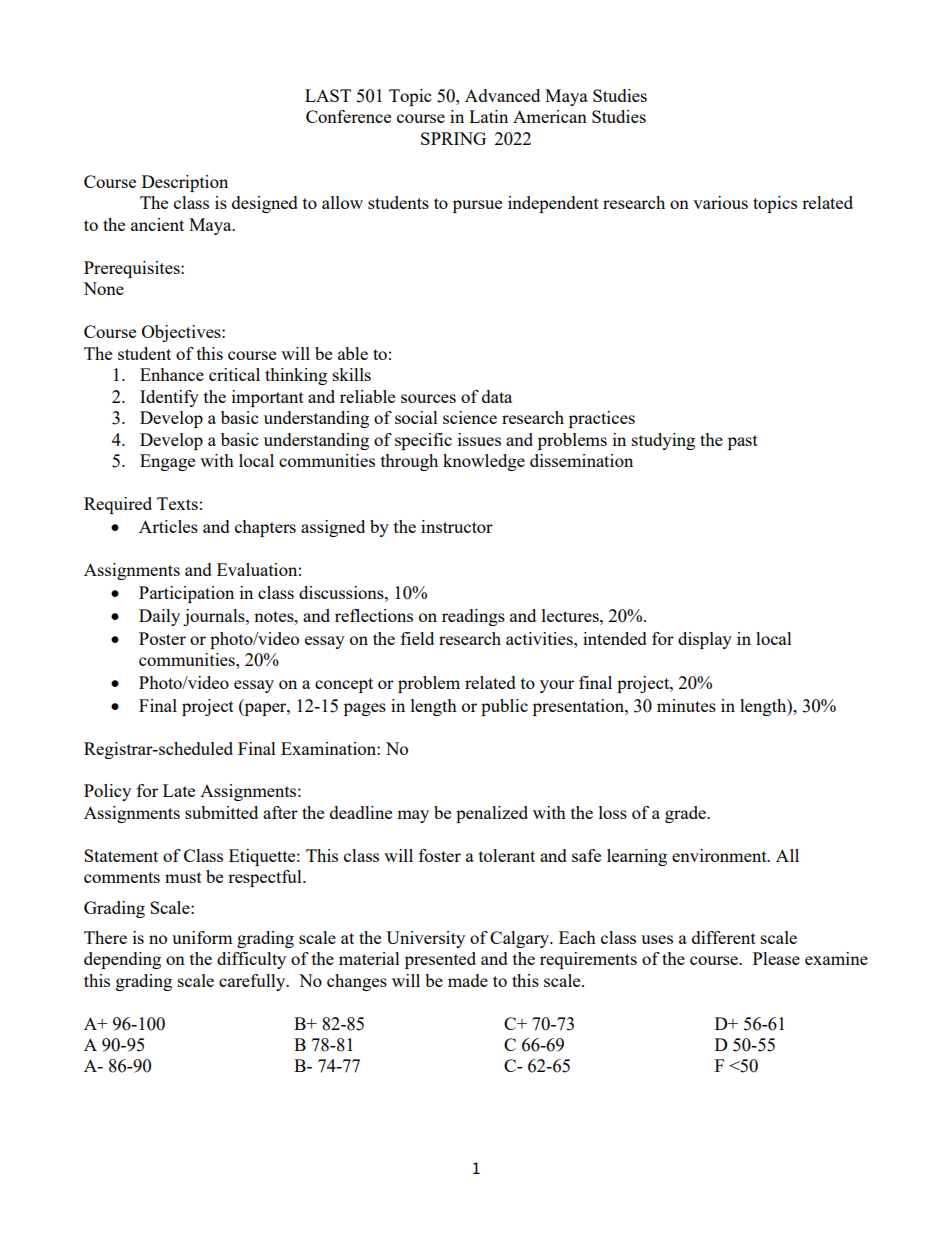 The width and height of the screenshot is (952, 1233). Describe the element at coordinates (705, 640) in the screenshot. I see `display` at that location.
